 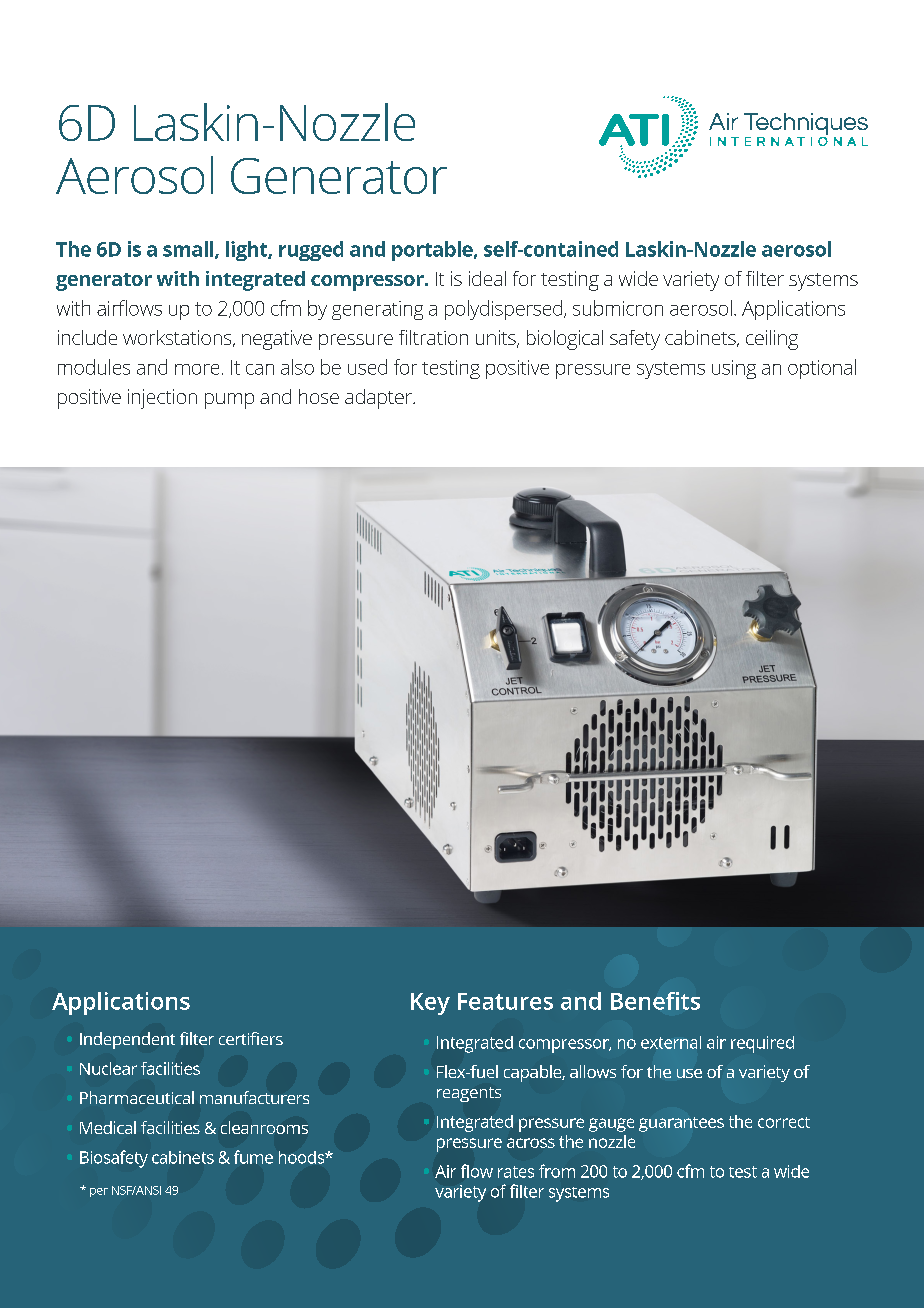 What do you see at coordinates (127, 1040) in the screenshot?
I see `Independent` at bounding box center [127, 1040].
